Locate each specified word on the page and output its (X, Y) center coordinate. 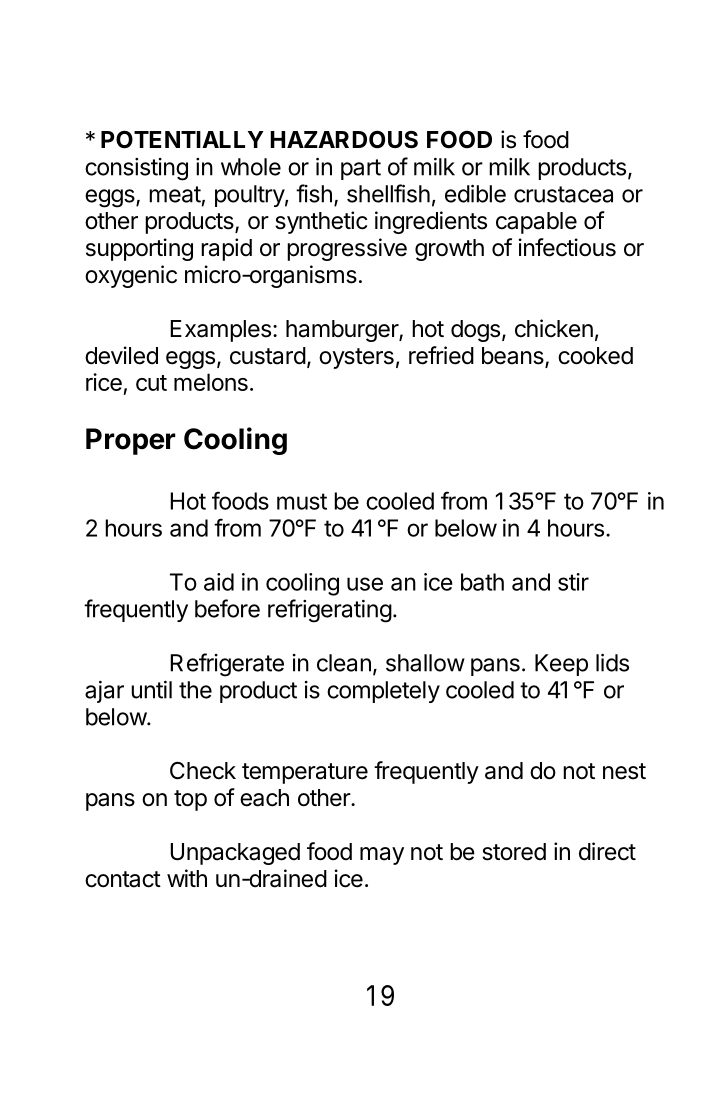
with (187, 878)
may (382, 856)
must (302, 501)
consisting (136, 169)
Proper (131, 441)
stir (573, 582)
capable (536, 223)
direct (607, 851)
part (361, 169)
